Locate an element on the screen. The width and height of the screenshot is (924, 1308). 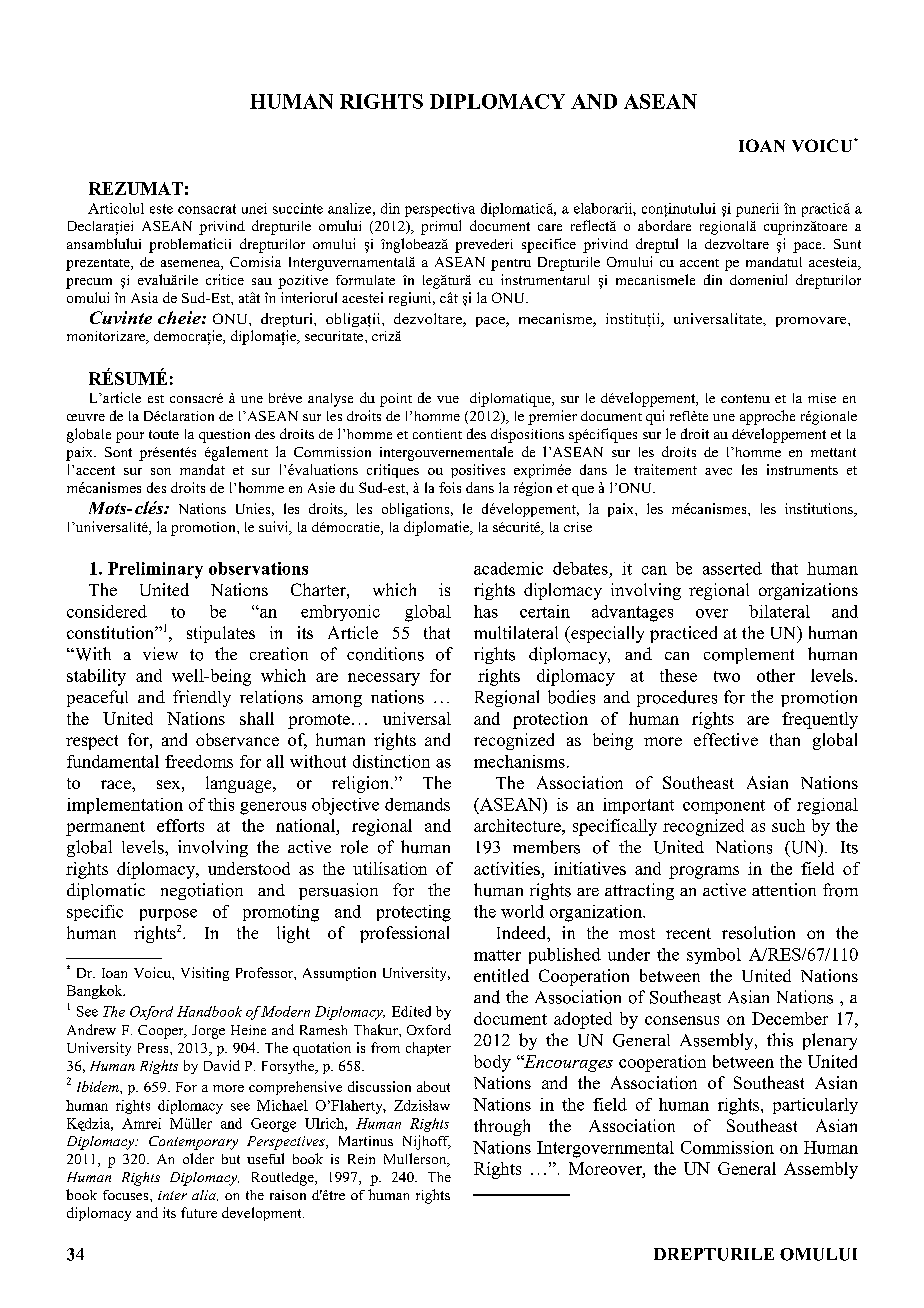
friendly is located at coordinates (202, 698).
